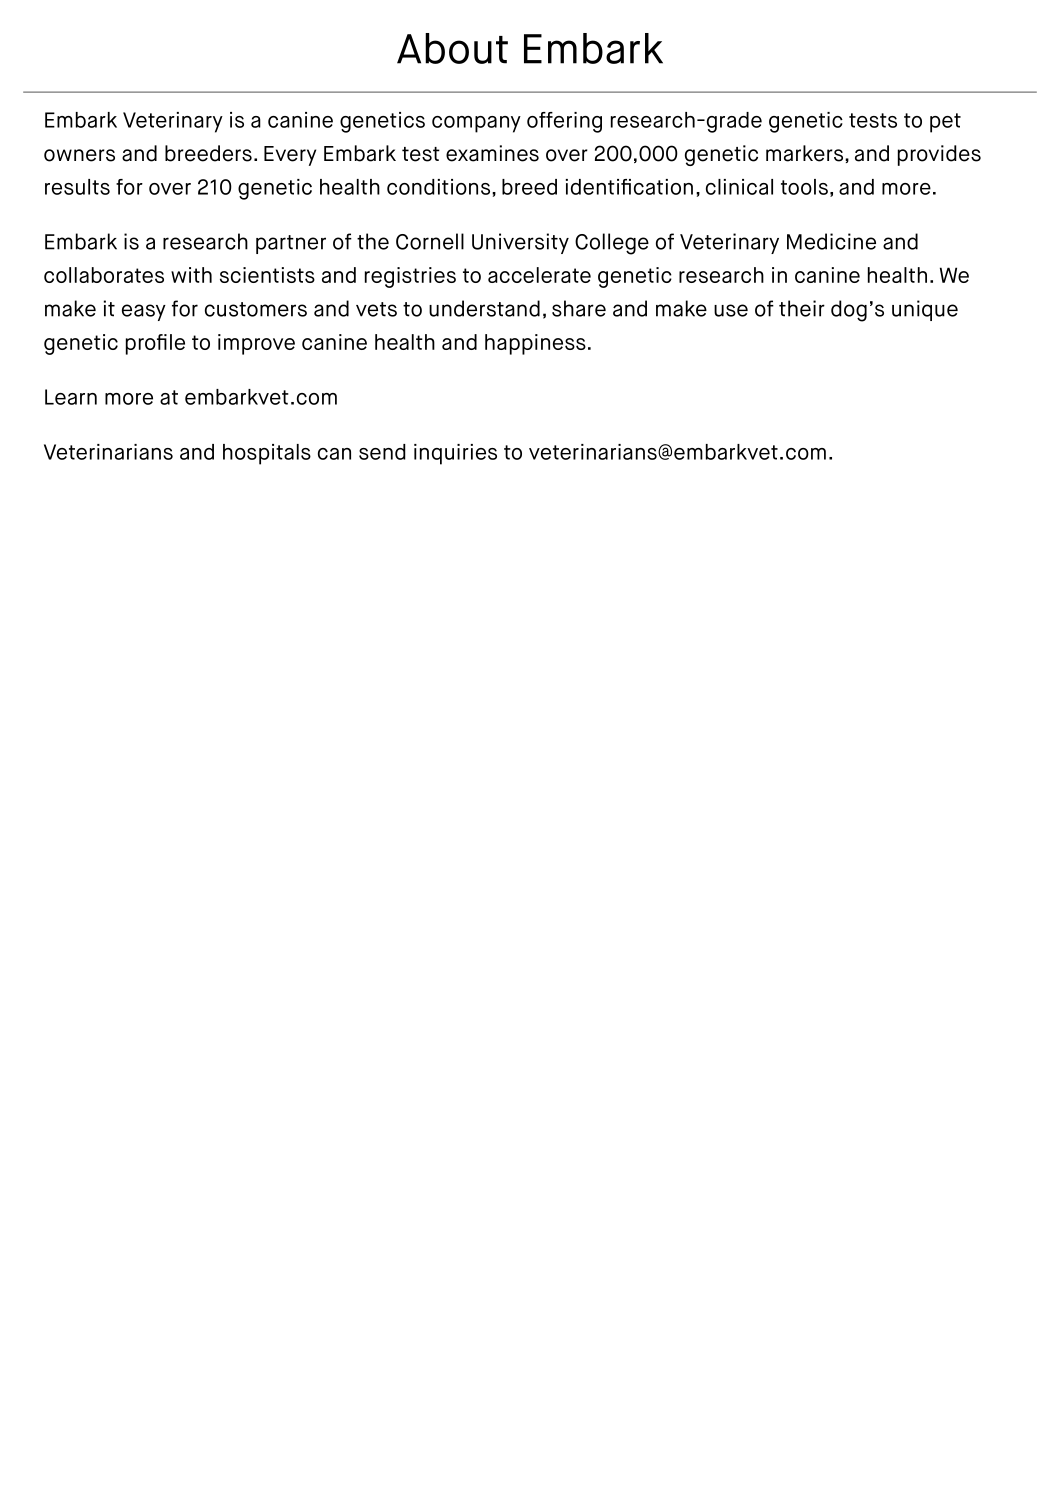 The height and width of the image is (1500, 1060). What do you see at coordinates (831, 241) in the image?
I see `Medicine` at bounding box center [831, 241].
